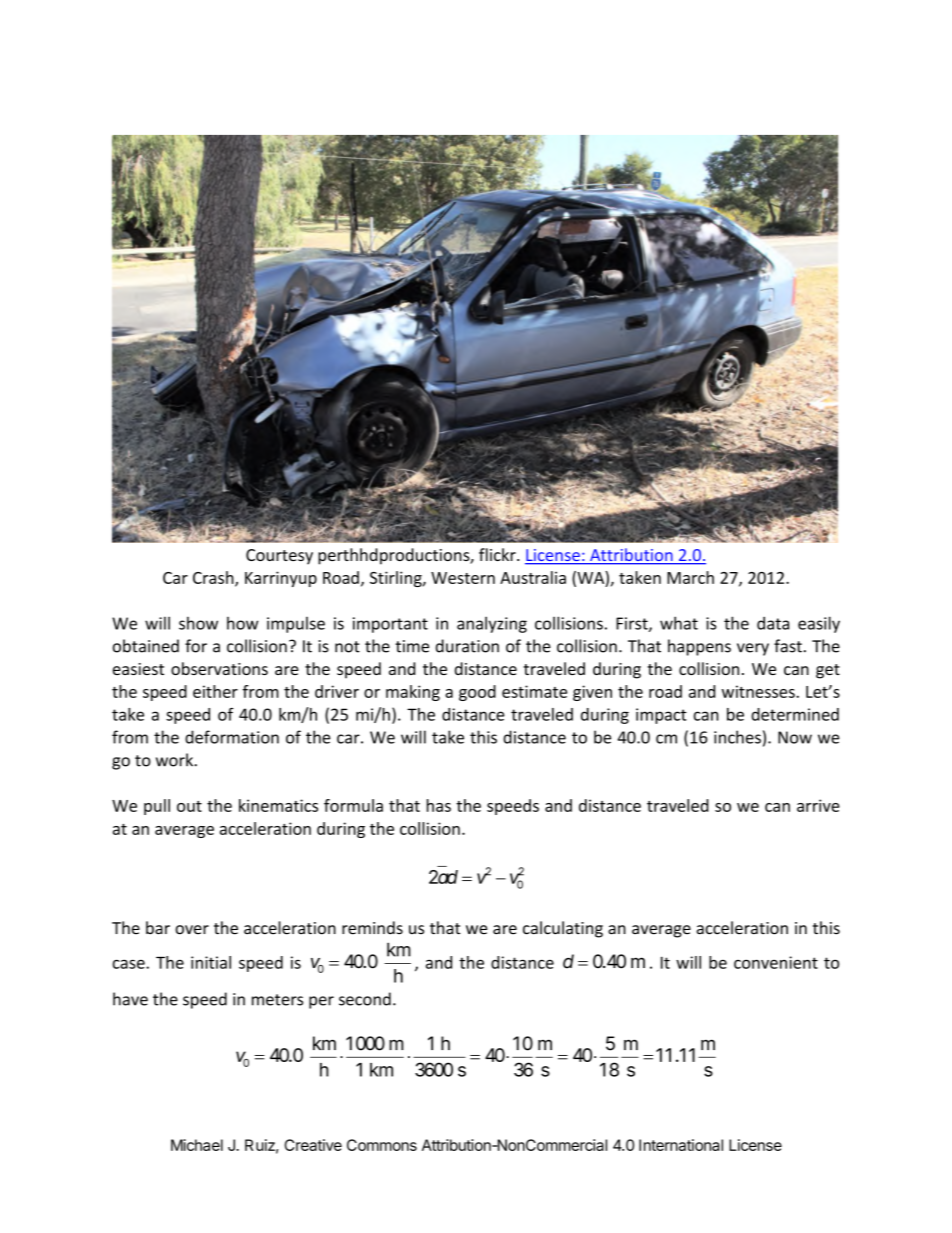 The image size is (952, 1233). What do you see at coordinates (192, 930) in the screenshot?
I see `over` at bounding box center [192, 930].
